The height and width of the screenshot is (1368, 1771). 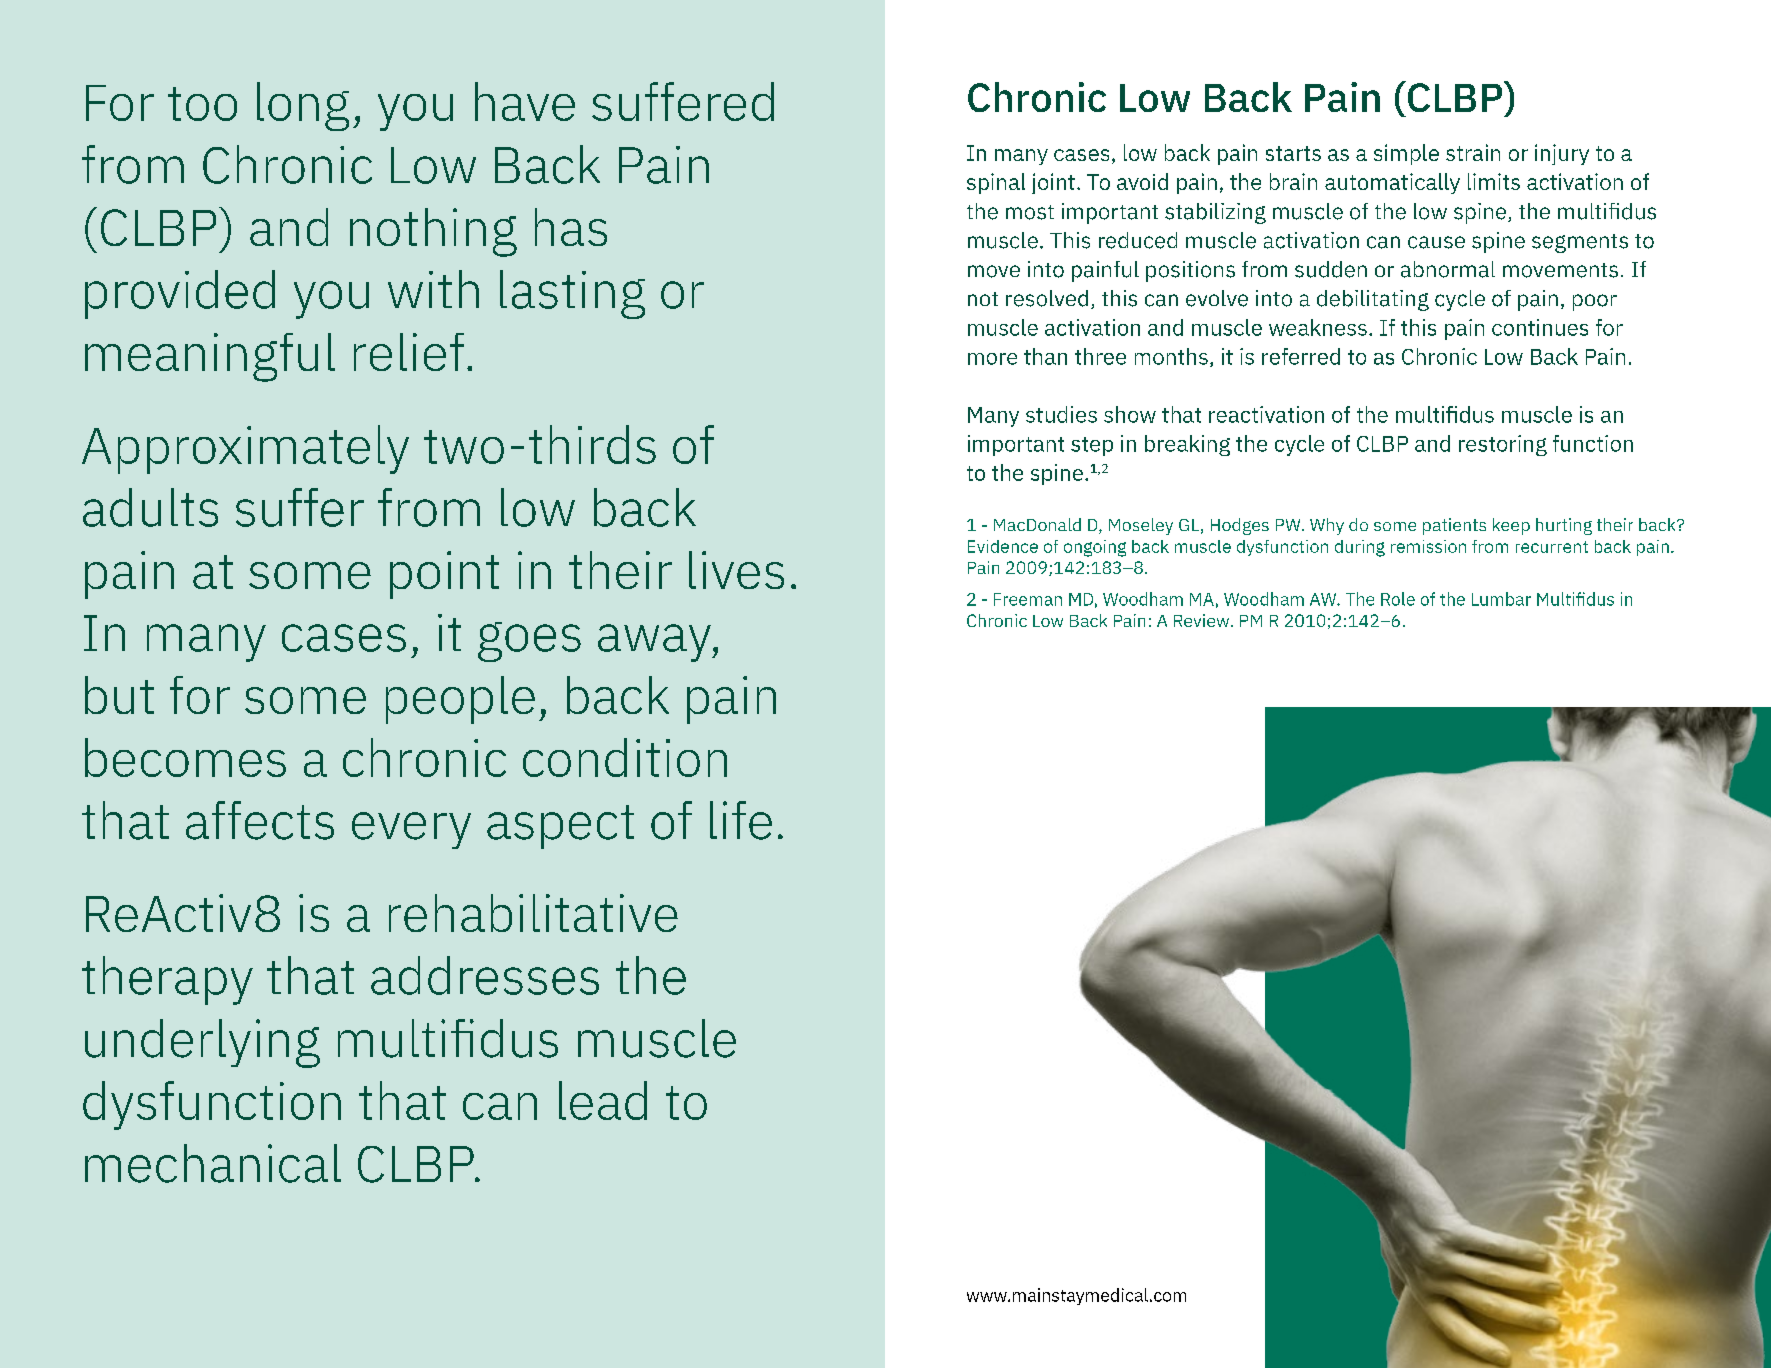 What do you see at coordinates (260, 820) in the screenshot?
I see `affects` at bounding box center [260, 820].
